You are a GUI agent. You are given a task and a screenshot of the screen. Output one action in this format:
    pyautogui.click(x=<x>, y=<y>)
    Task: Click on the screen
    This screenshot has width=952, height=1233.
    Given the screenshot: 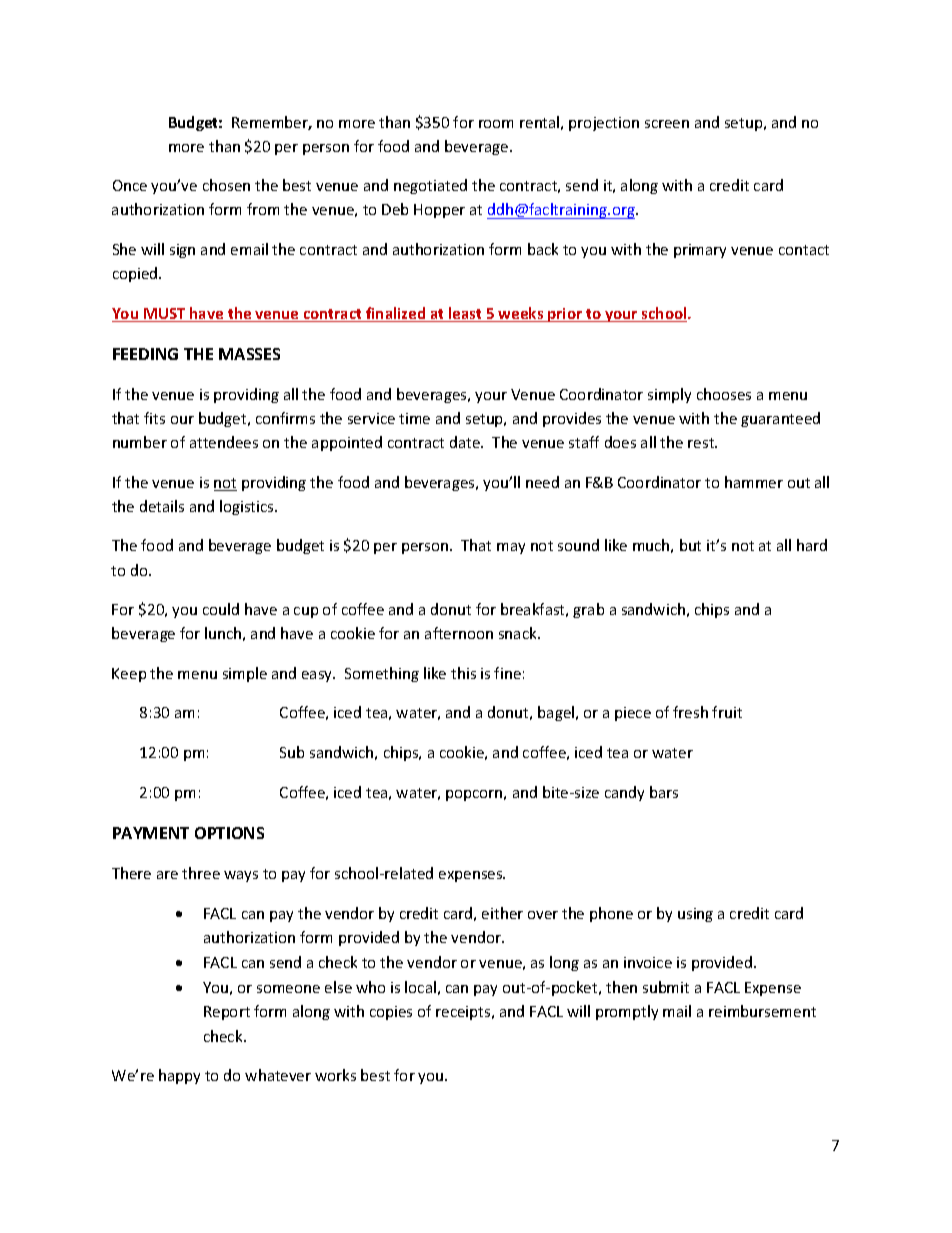 What is the action you would take?
    pyautogui.click(x=667, y=124)
